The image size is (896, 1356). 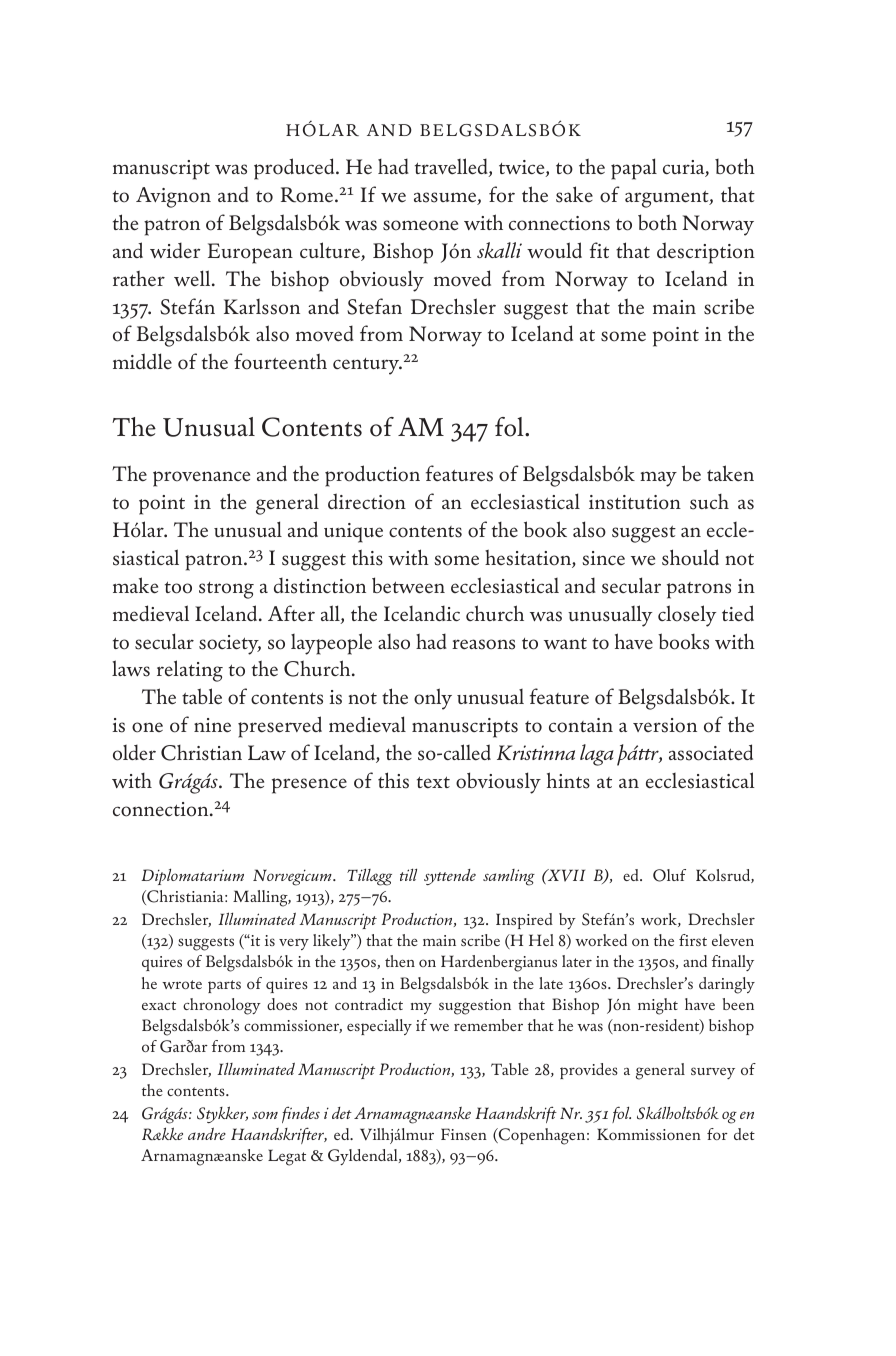 What do you see at coordinates (711, 752) in the screenshot?
I see `associated` at bounding box center [711, 752].
